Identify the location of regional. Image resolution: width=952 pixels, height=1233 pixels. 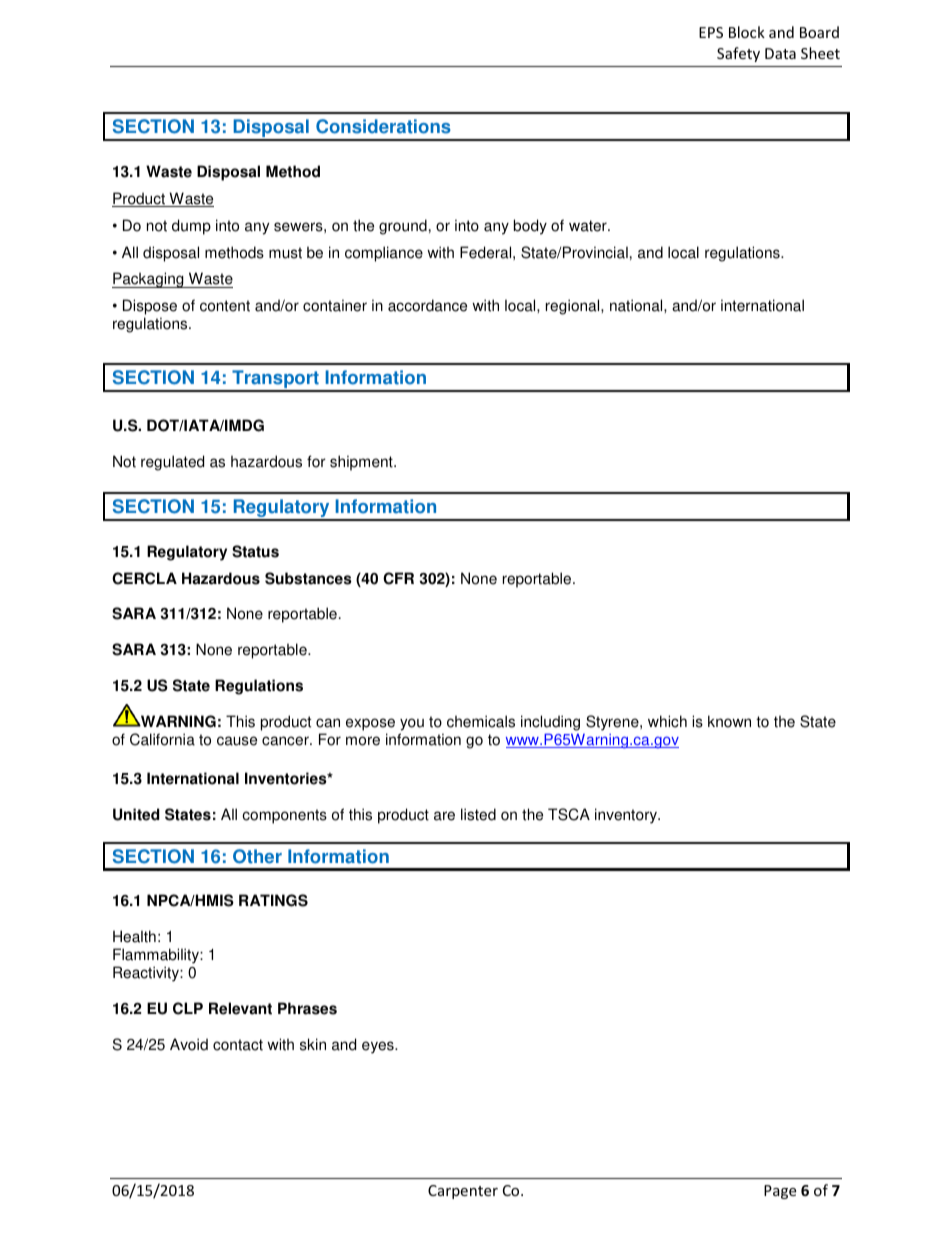
(574, 307).
